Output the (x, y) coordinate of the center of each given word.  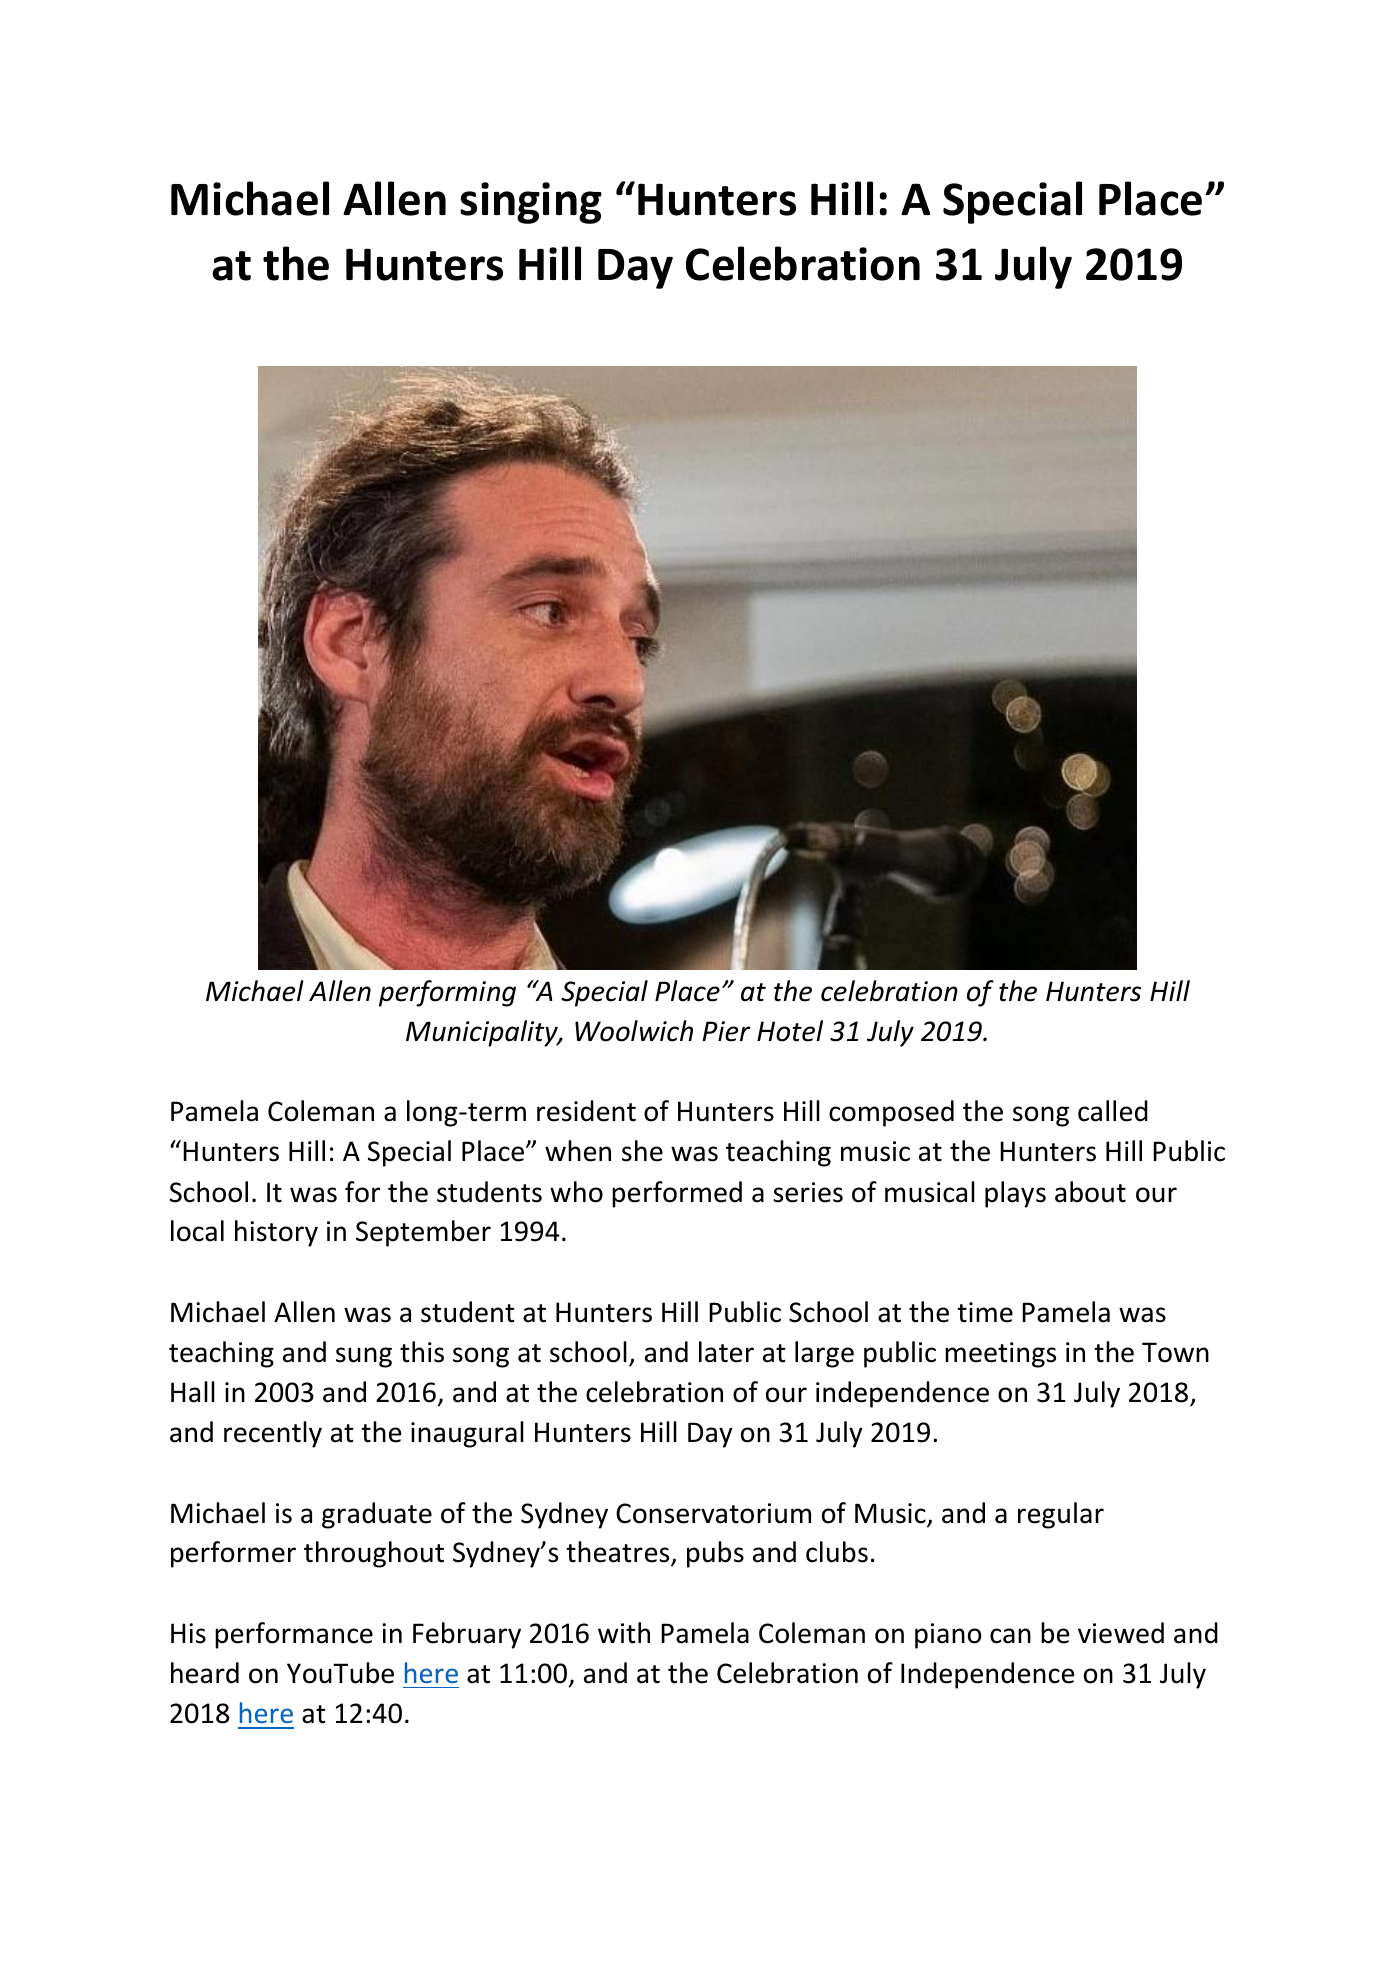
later (726, 1352)
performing (447, 993)
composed (891, 1113)
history (276, 1233)
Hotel (790, 1031)
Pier (726, 1031)
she (642, 1151)
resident (586, 1111)
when (578, 1151)
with (624, 1633)
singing (531, 203)
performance (294, 1635)
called (1113, 1111)
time (985, 1312)
